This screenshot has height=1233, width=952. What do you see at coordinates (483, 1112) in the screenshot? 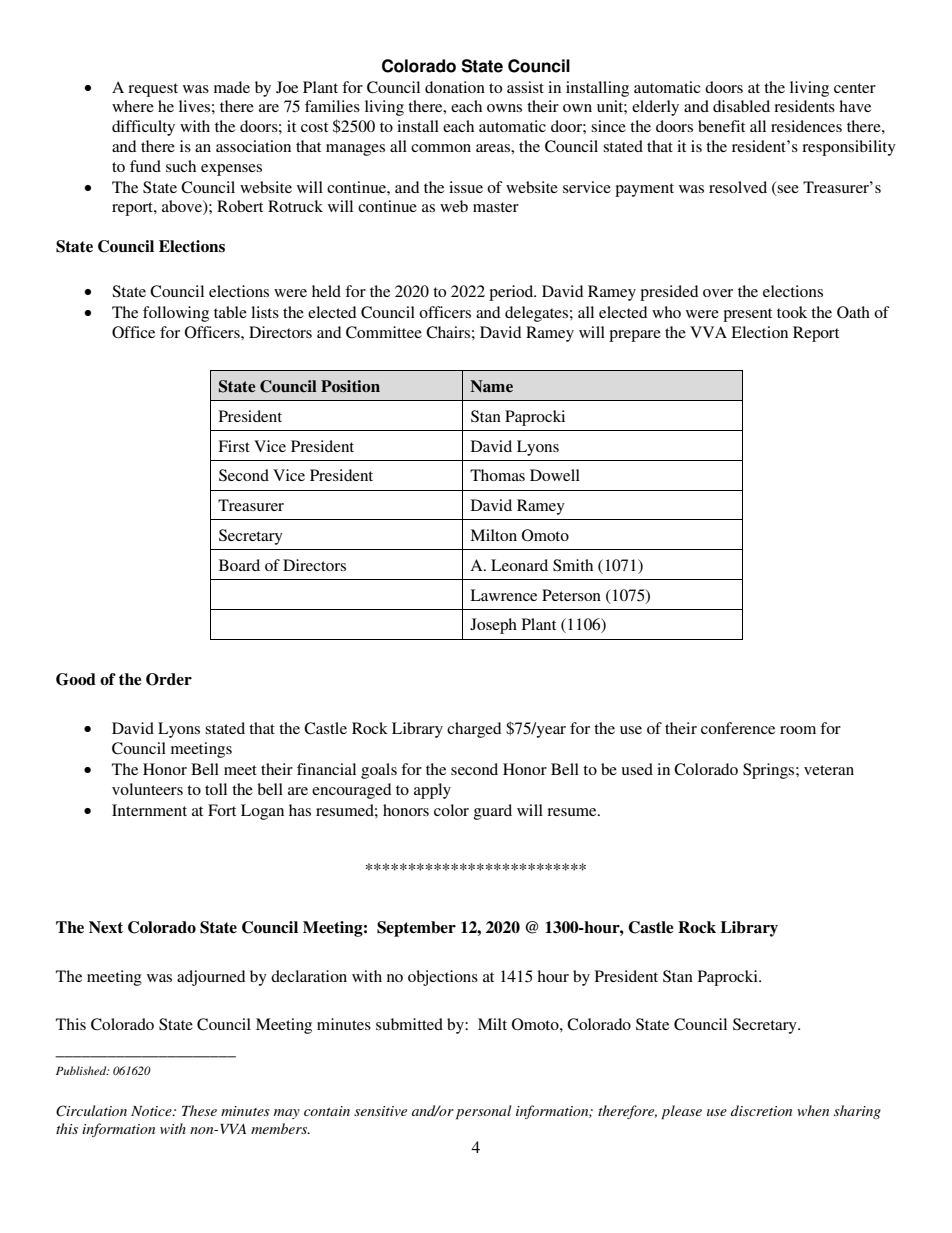
I see `personal` at bounding box center [483, 1112].
